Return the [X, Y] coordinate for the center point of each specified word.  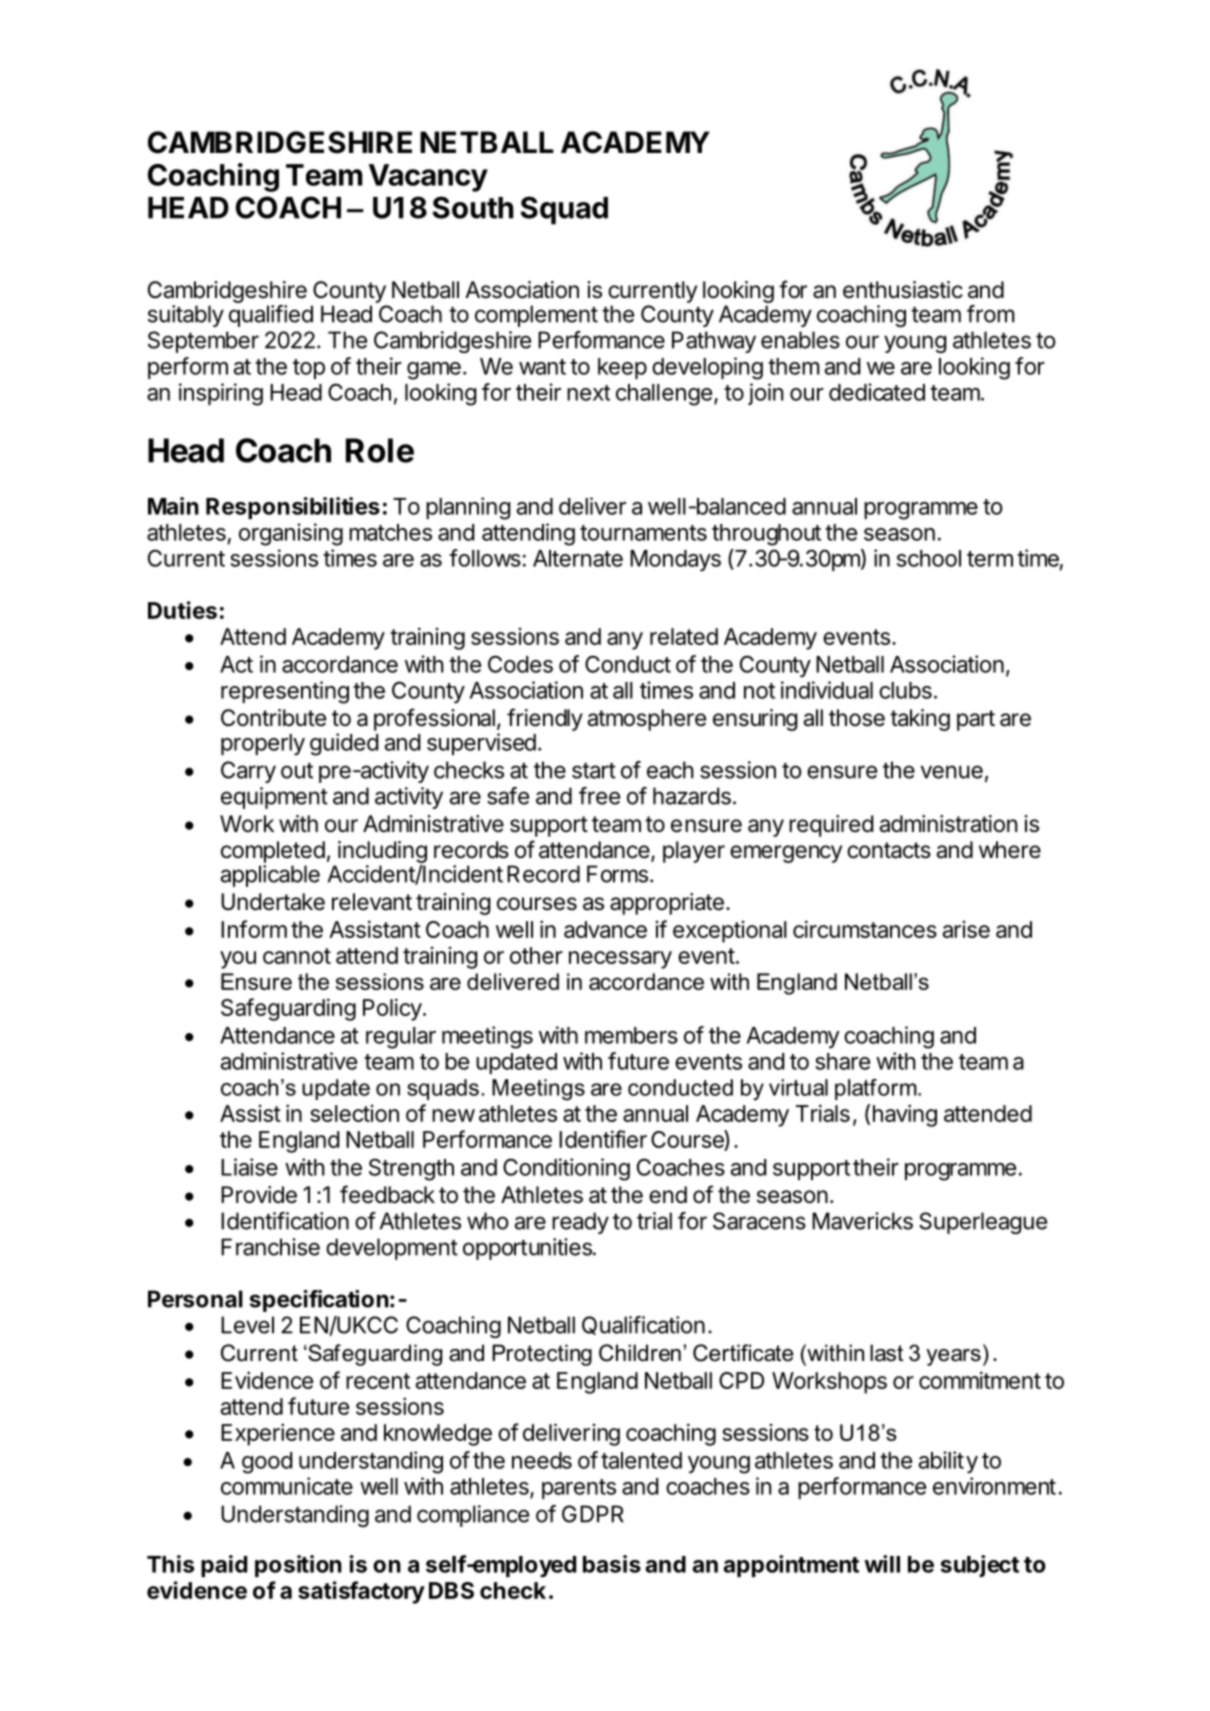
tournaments [643, 533]
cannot [297, 956]
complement [536, 316]
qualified [271, 316]
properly [263, 745]
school [929, 558]
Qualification [643, 1325]
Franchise [270, 1247]
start [594, 771]
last [886, 1353]
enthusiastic [903, 290]
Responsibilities [293, 508]
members [631, 1035]
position [298, 1566]
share [842, 1061]
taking [920, 720]
